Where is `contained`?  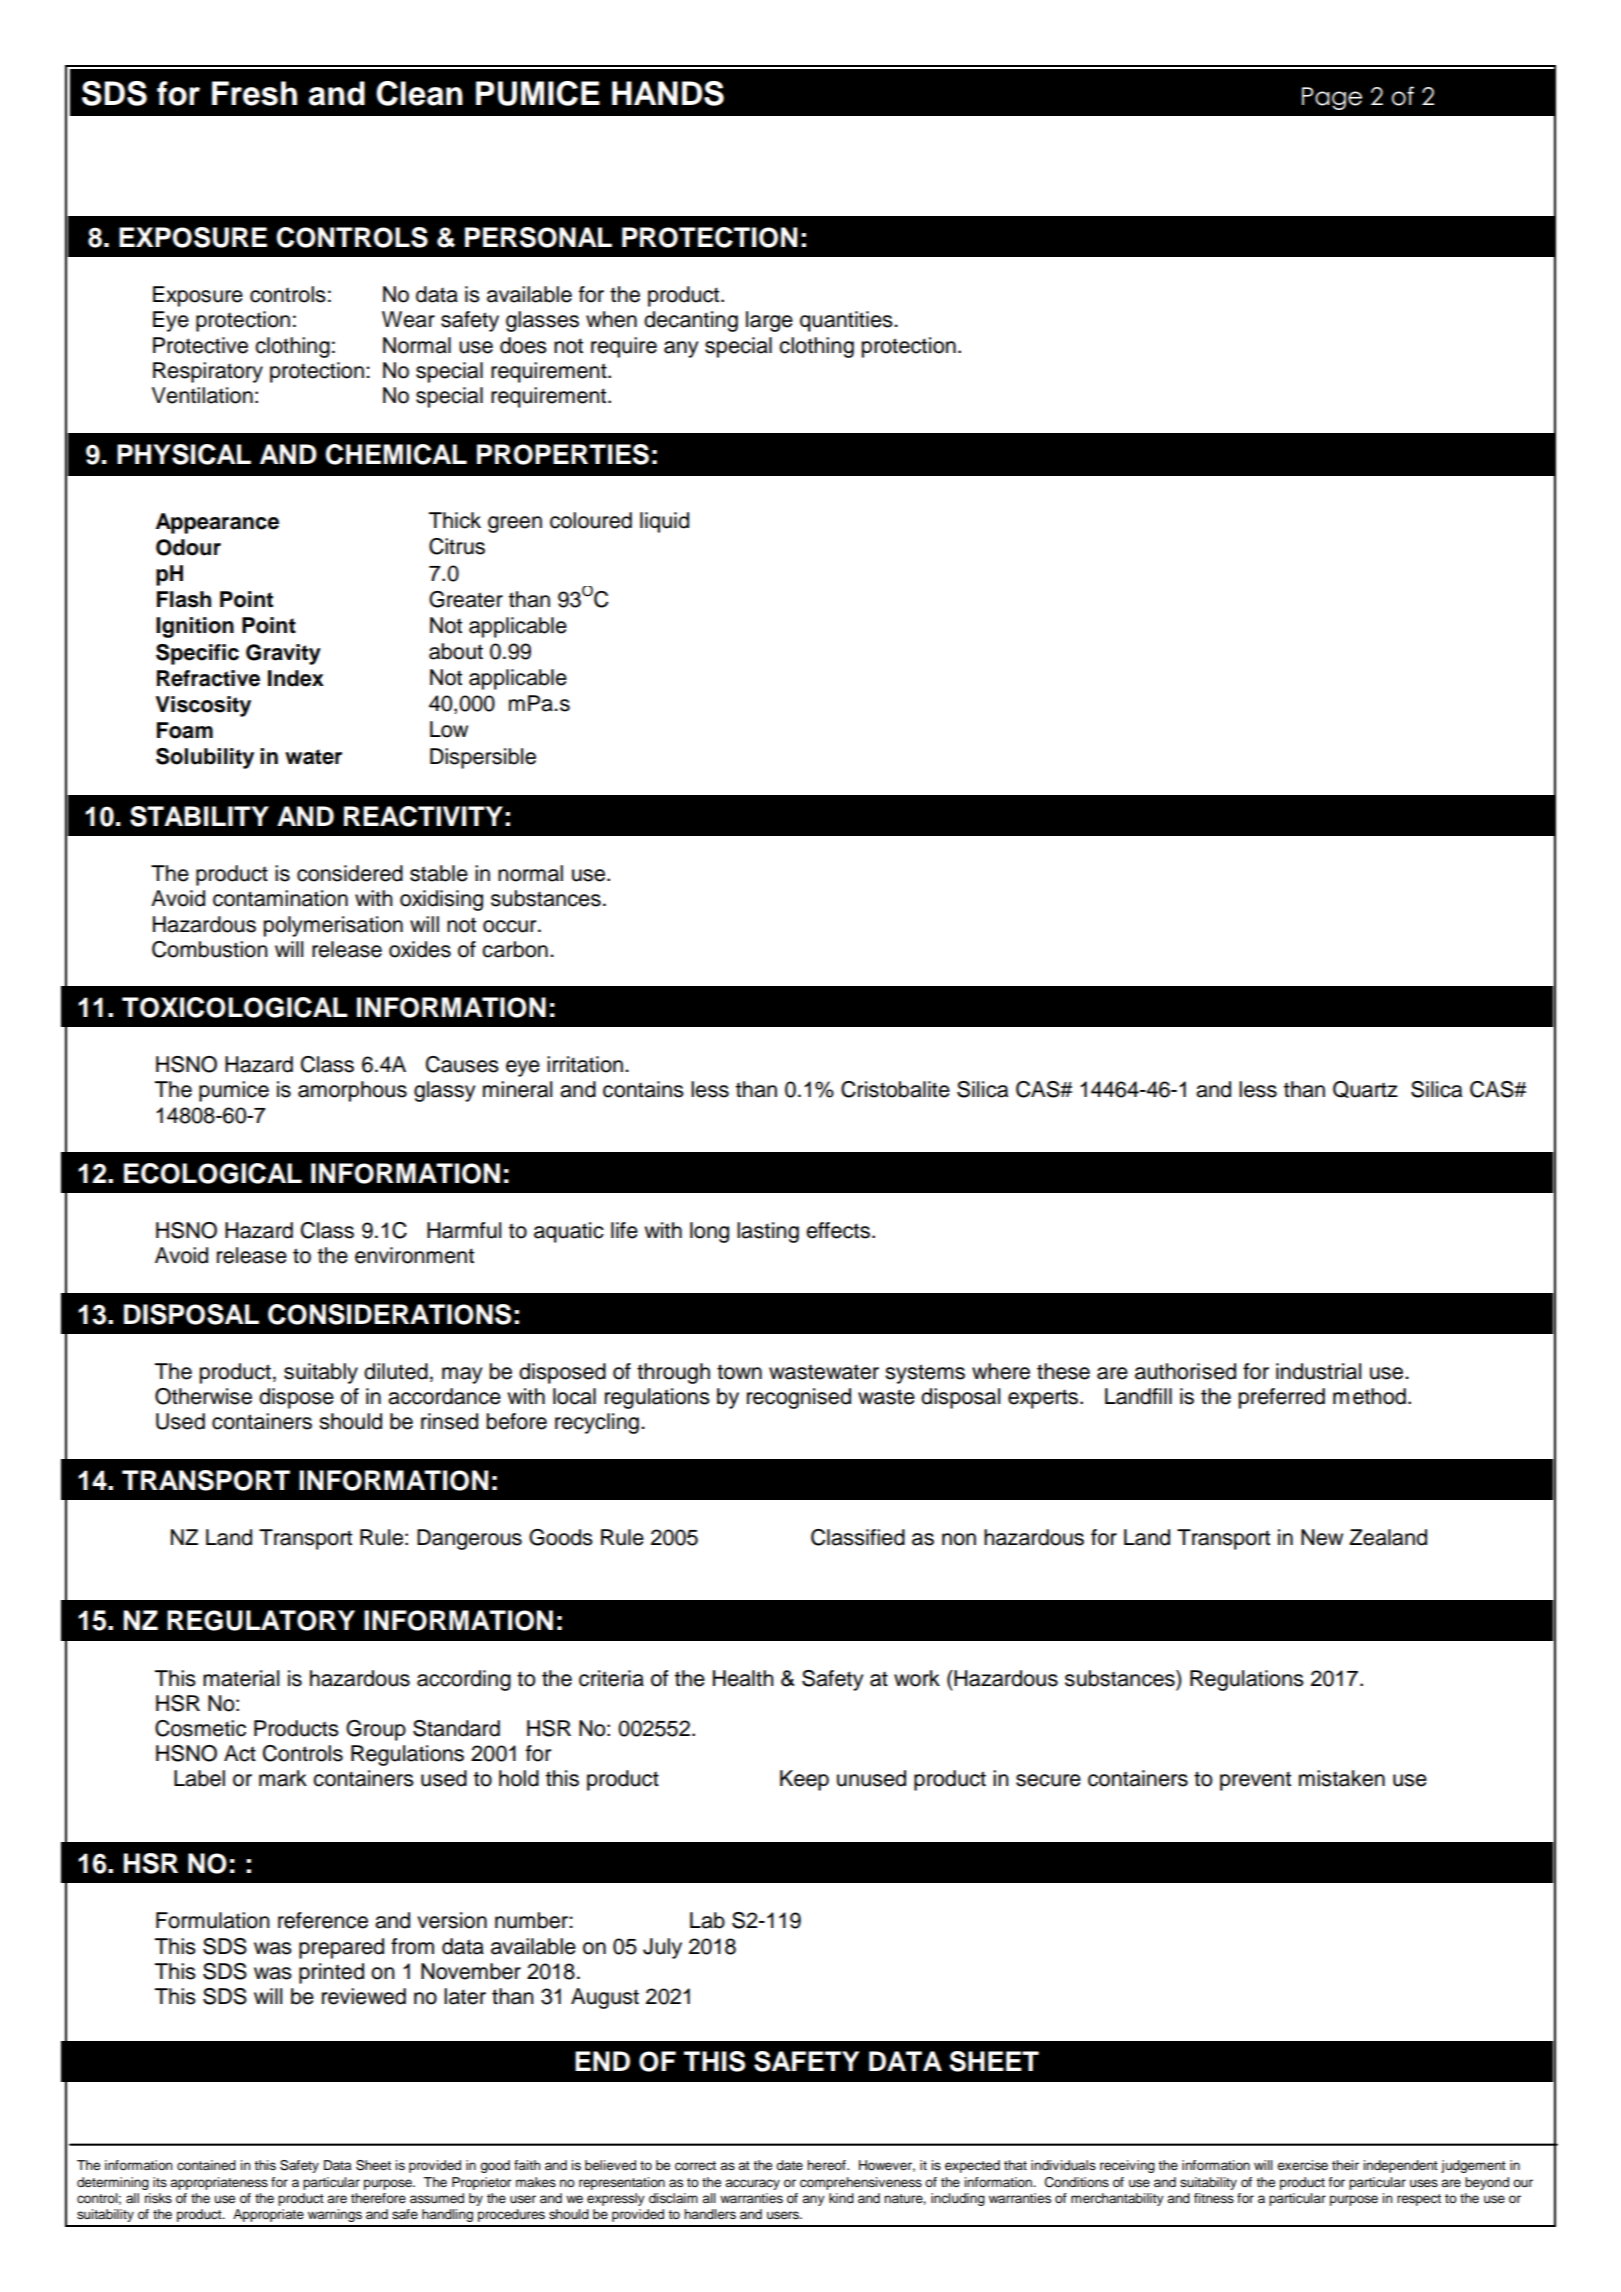
contained is located at coordinates (206, 2165).
